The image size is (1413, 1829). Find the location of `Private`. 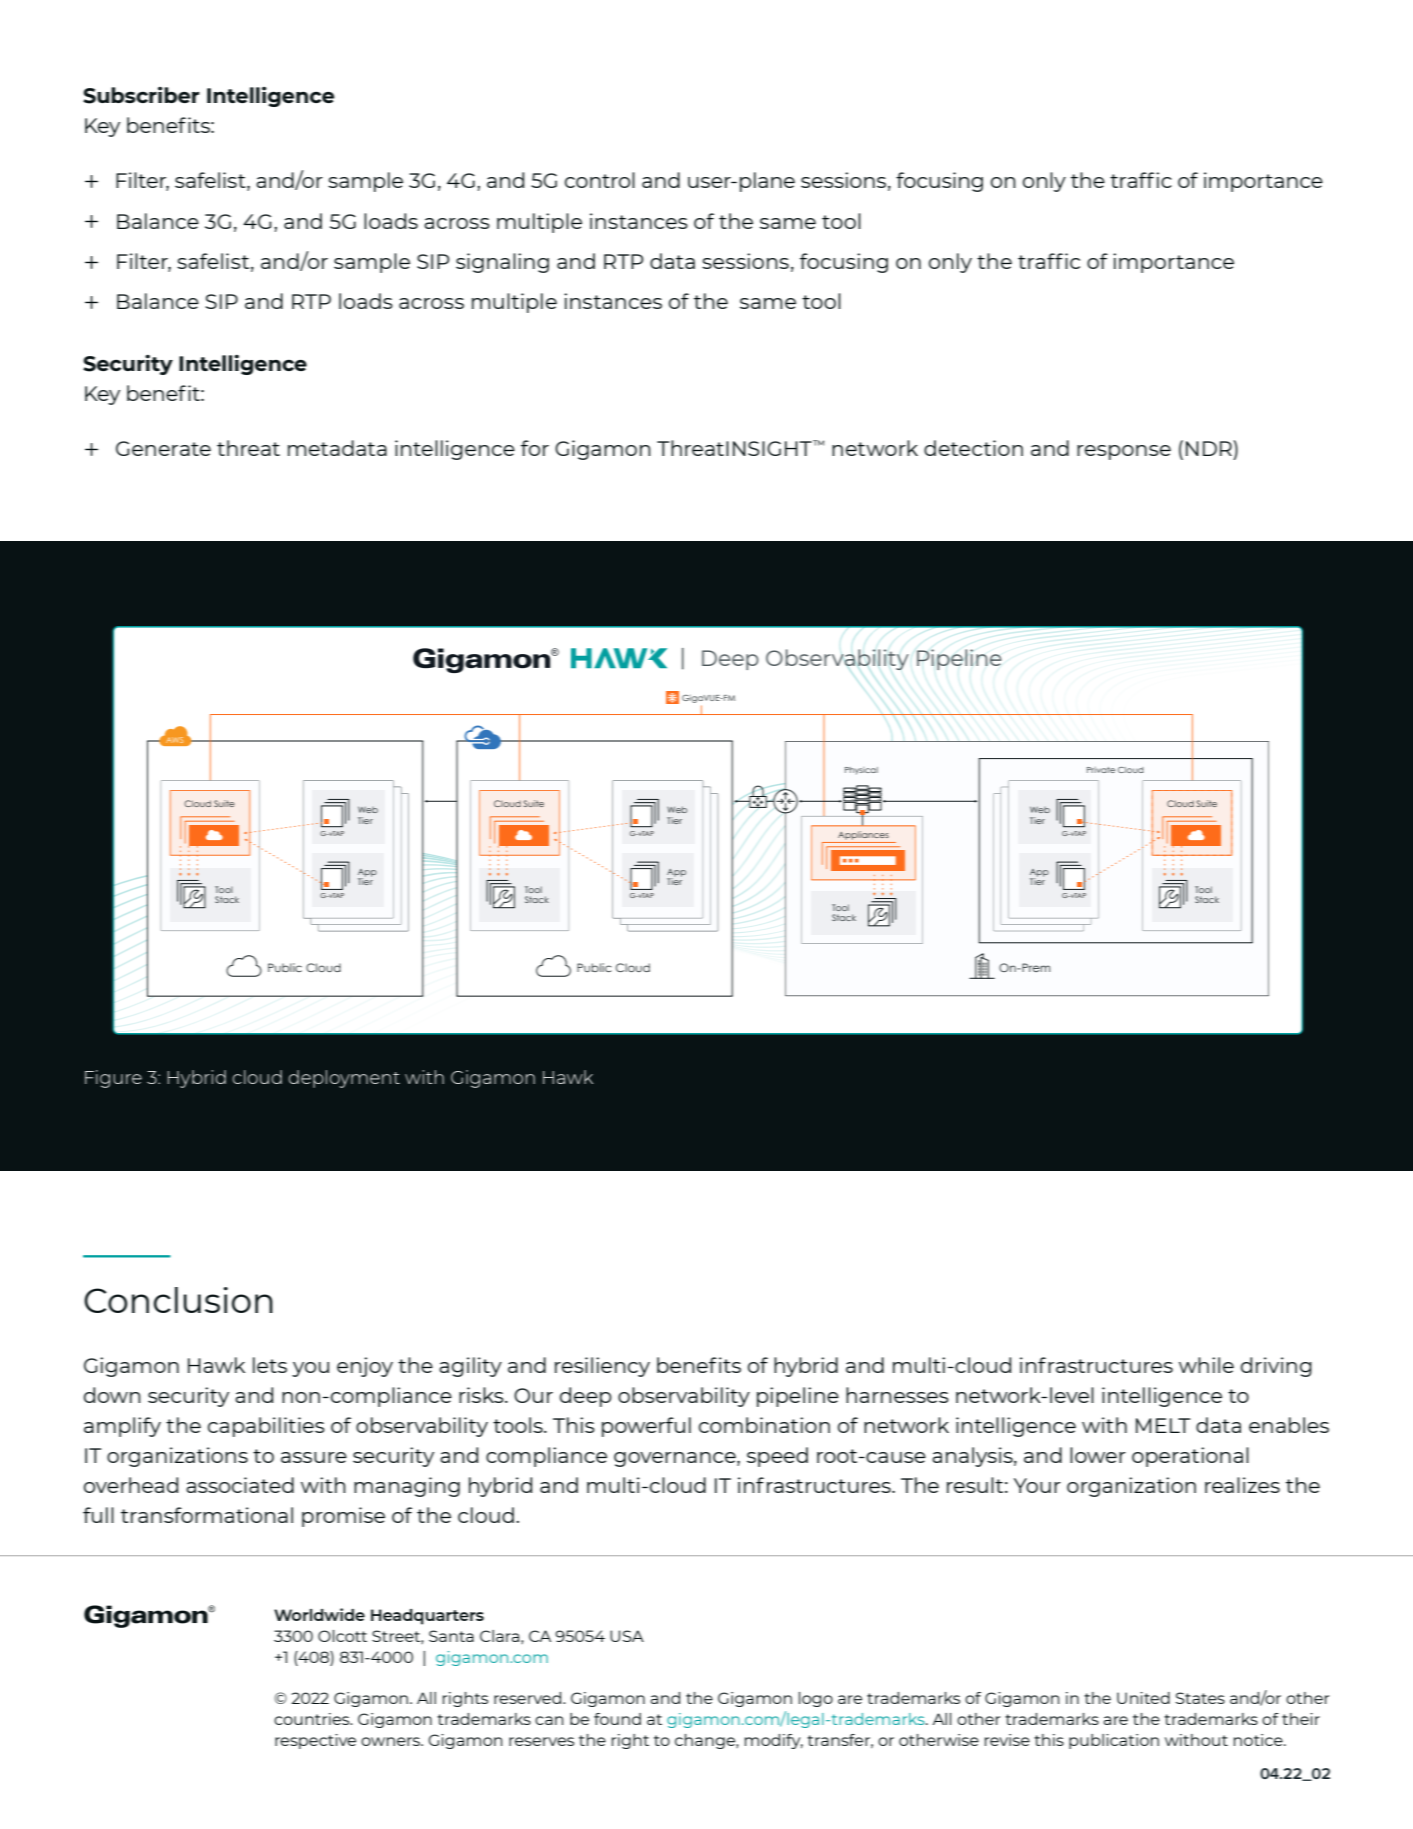

Private is located at coordinates (1101, 770).
